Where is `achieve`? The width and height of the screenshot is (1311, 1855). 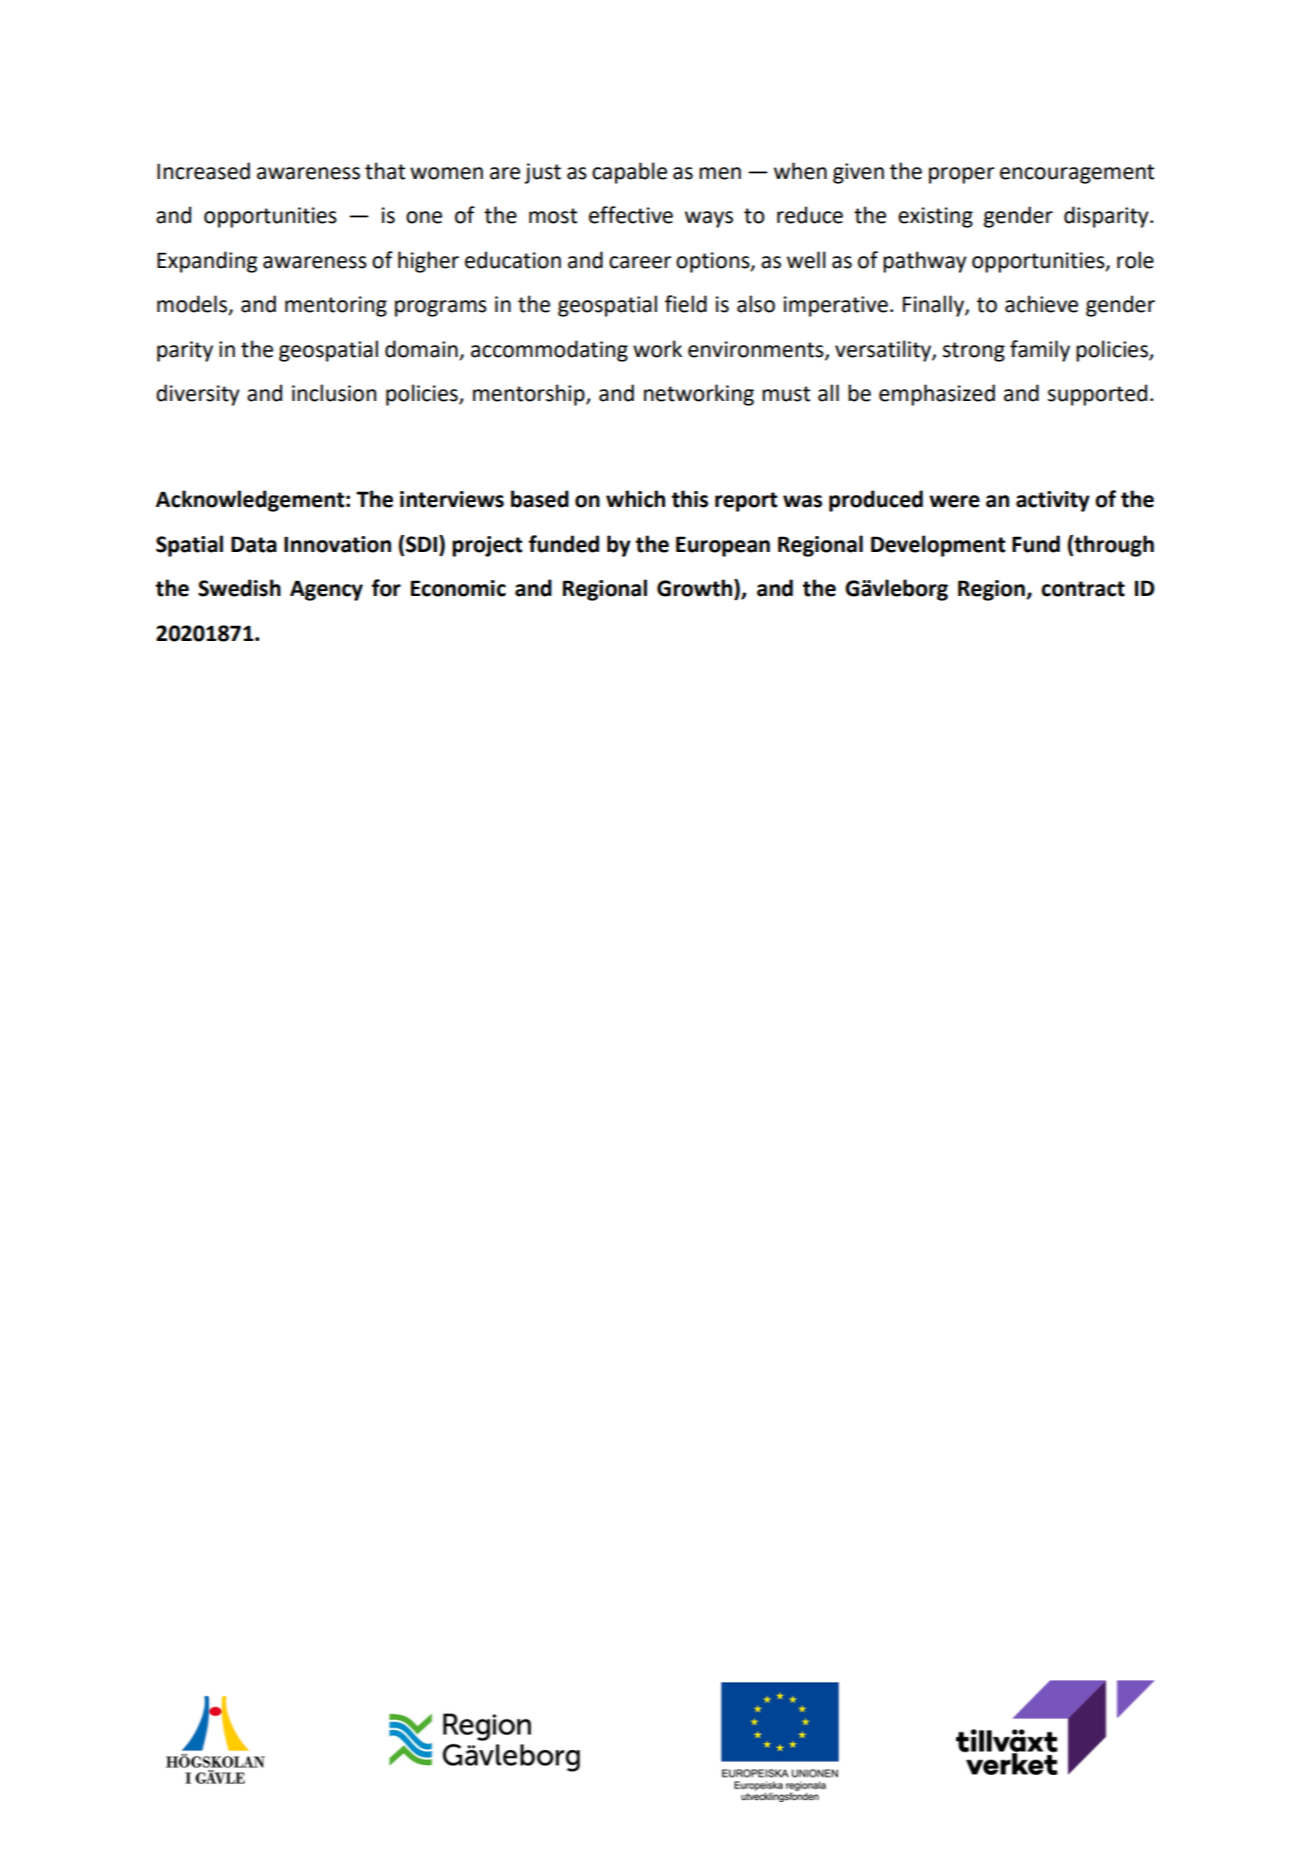 achieve is located at coordinates (1041, 304).
